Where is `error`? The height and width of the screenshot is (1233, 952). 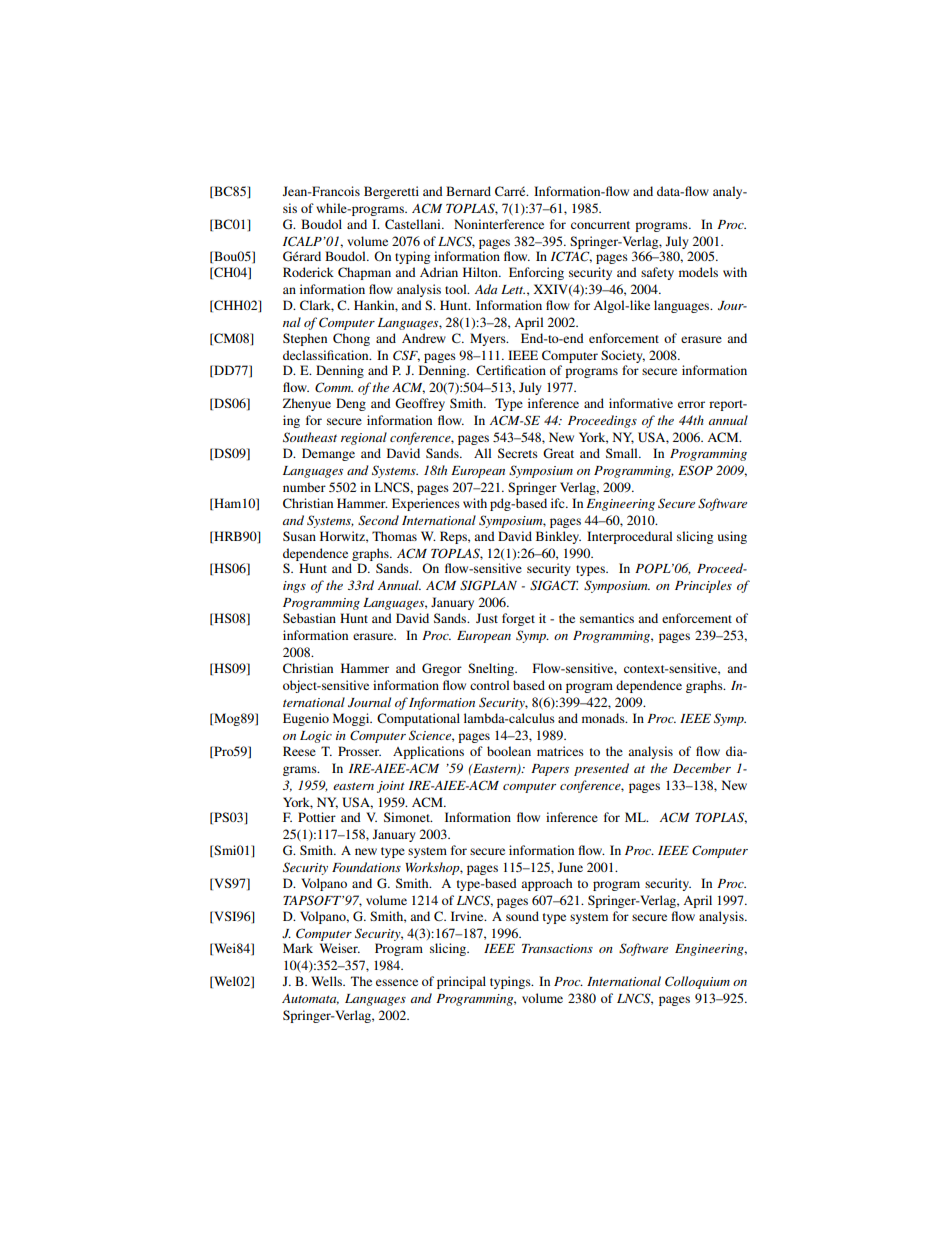
error is located at coordinates (691, 404).
